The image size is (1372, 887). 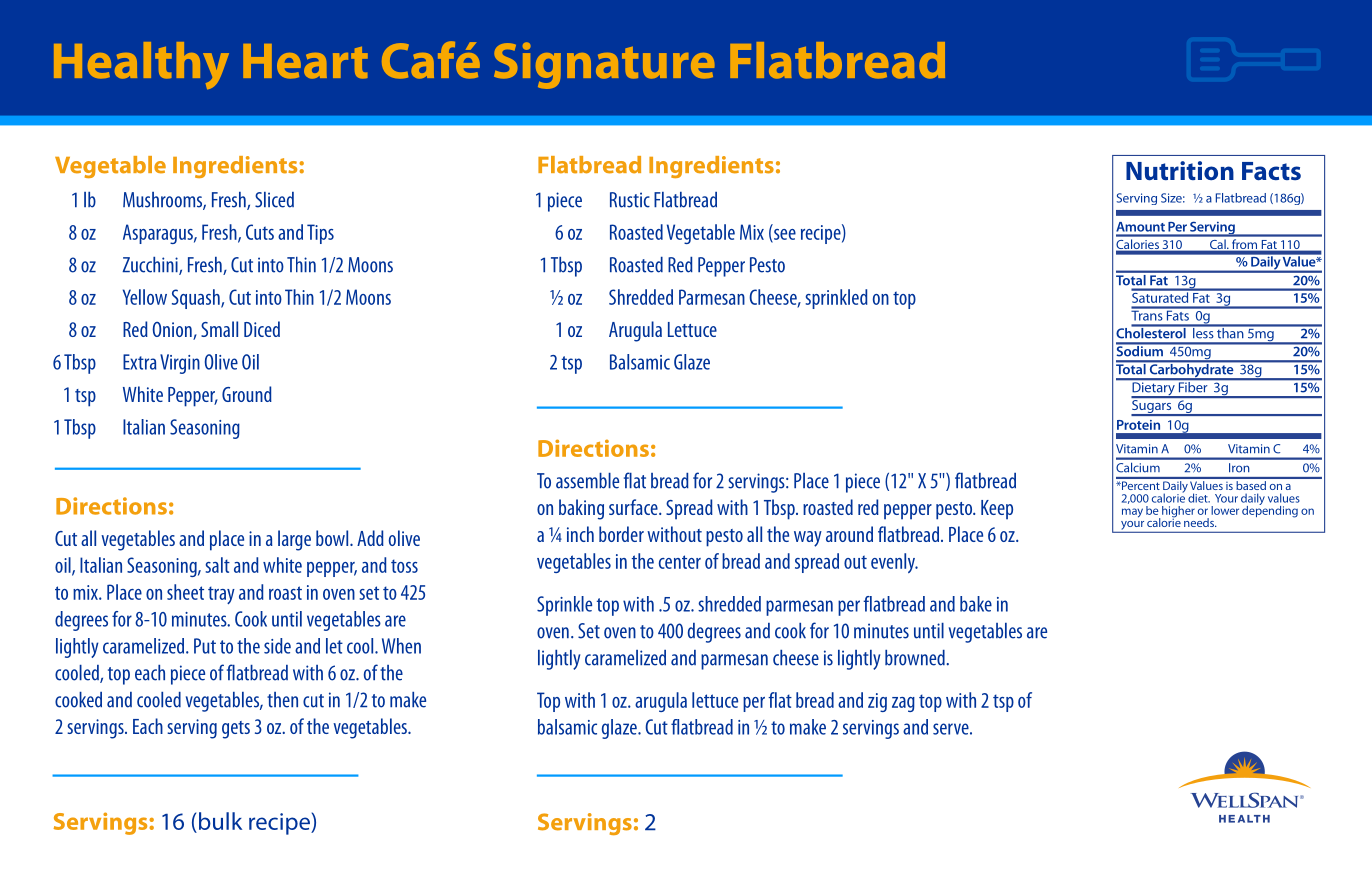 What do you see at coordinates (247, 394) in the screenshot?
I see `Ground` at bounding box center [247, 394].
